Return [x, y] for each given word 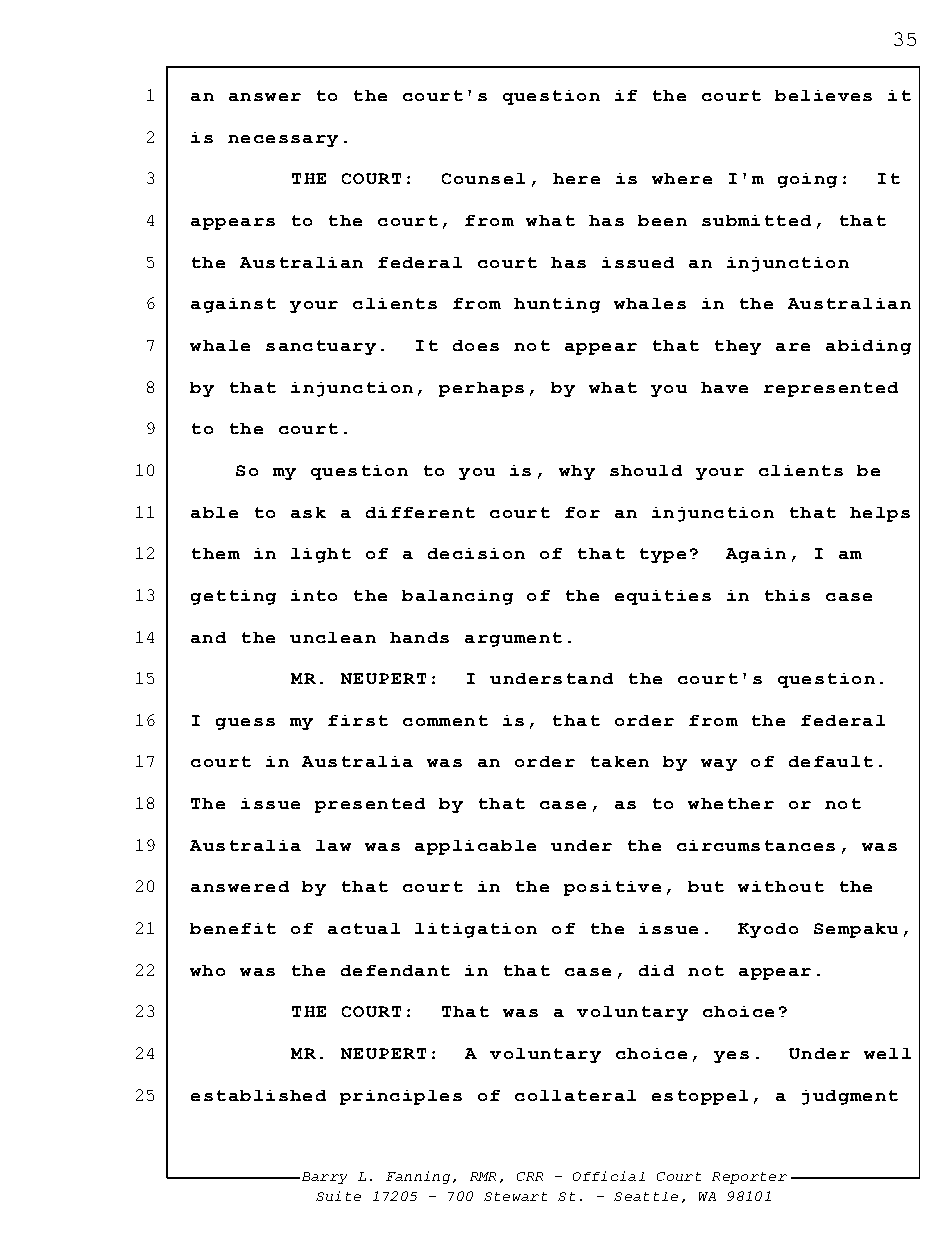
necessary [283, 141]
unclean [333, 637]
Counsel [483, 178]
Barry [323, 1178]
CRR [530, 1176]
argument [513, 639]
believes [823, 95]
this [787, 595]
